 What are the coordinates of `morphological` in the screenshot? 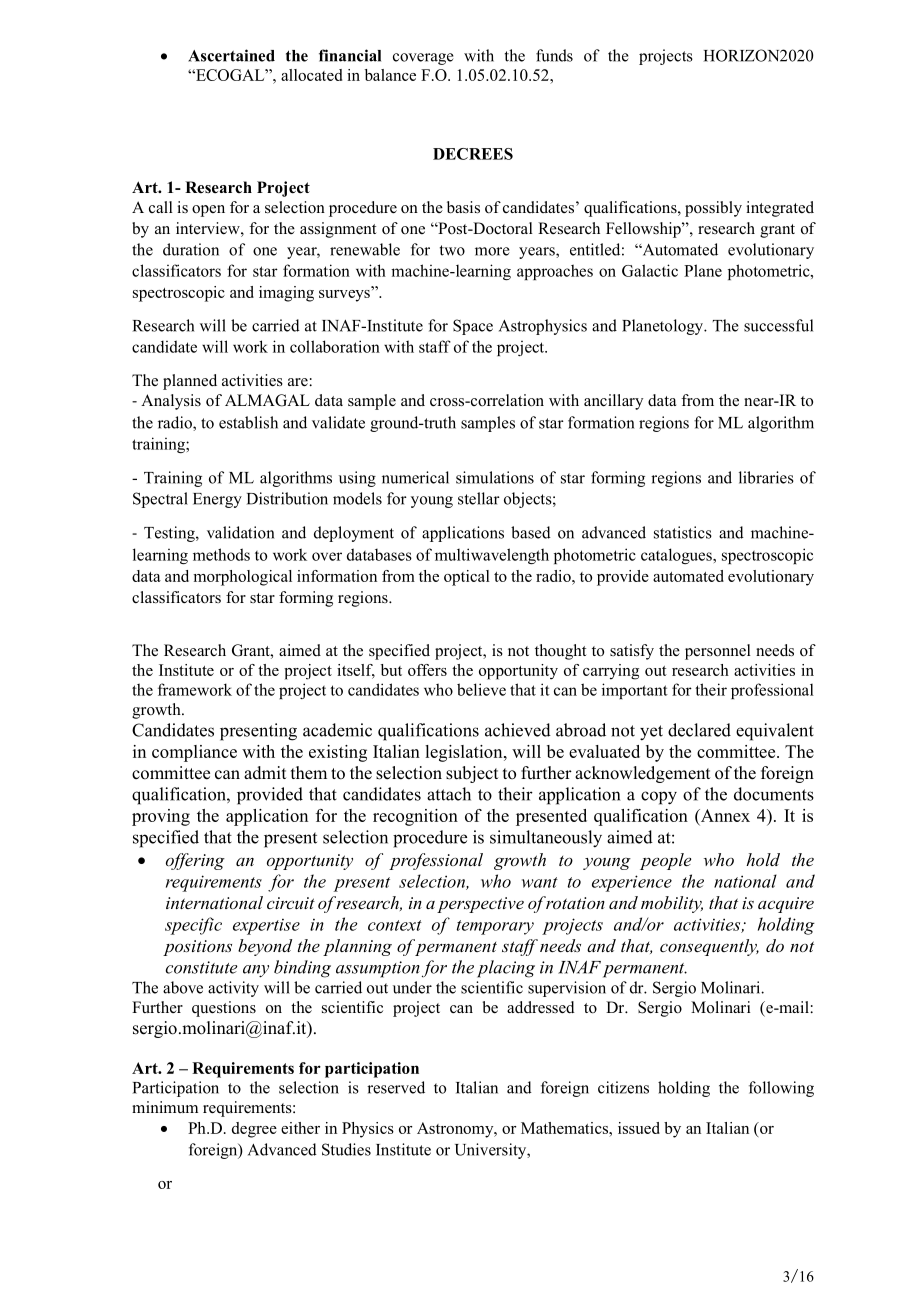 It's located at (242, 578).
